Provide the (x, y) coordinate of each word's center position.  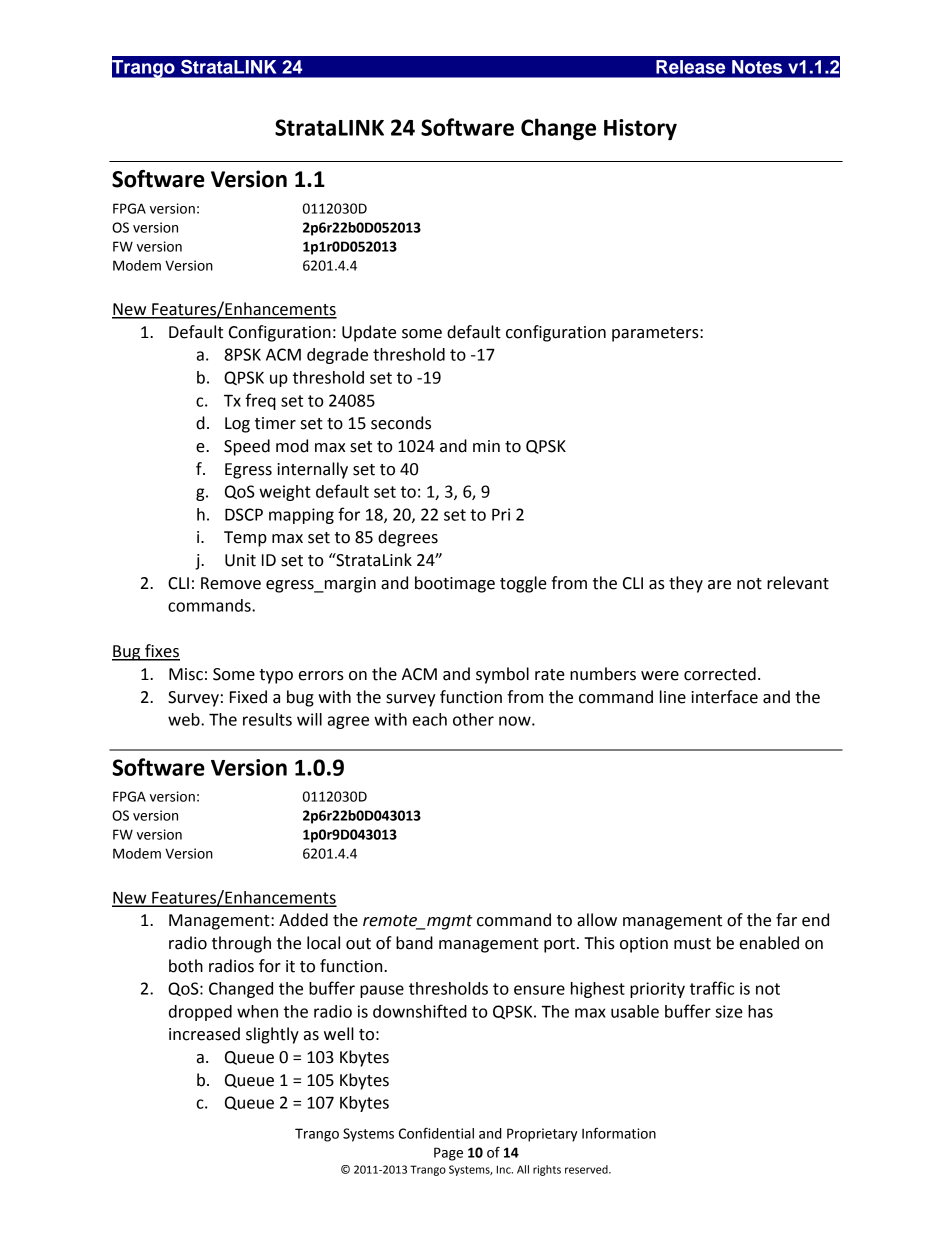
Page (448, 1154)
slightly (272, 1035)
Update (369, 333)
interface (724, 697)
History (640, 129)
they (686, 584)
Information (619, 1133)
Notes (757, 67)
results (267, 719)
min (486, 446)
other (473, 719)
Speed (247, 447)
